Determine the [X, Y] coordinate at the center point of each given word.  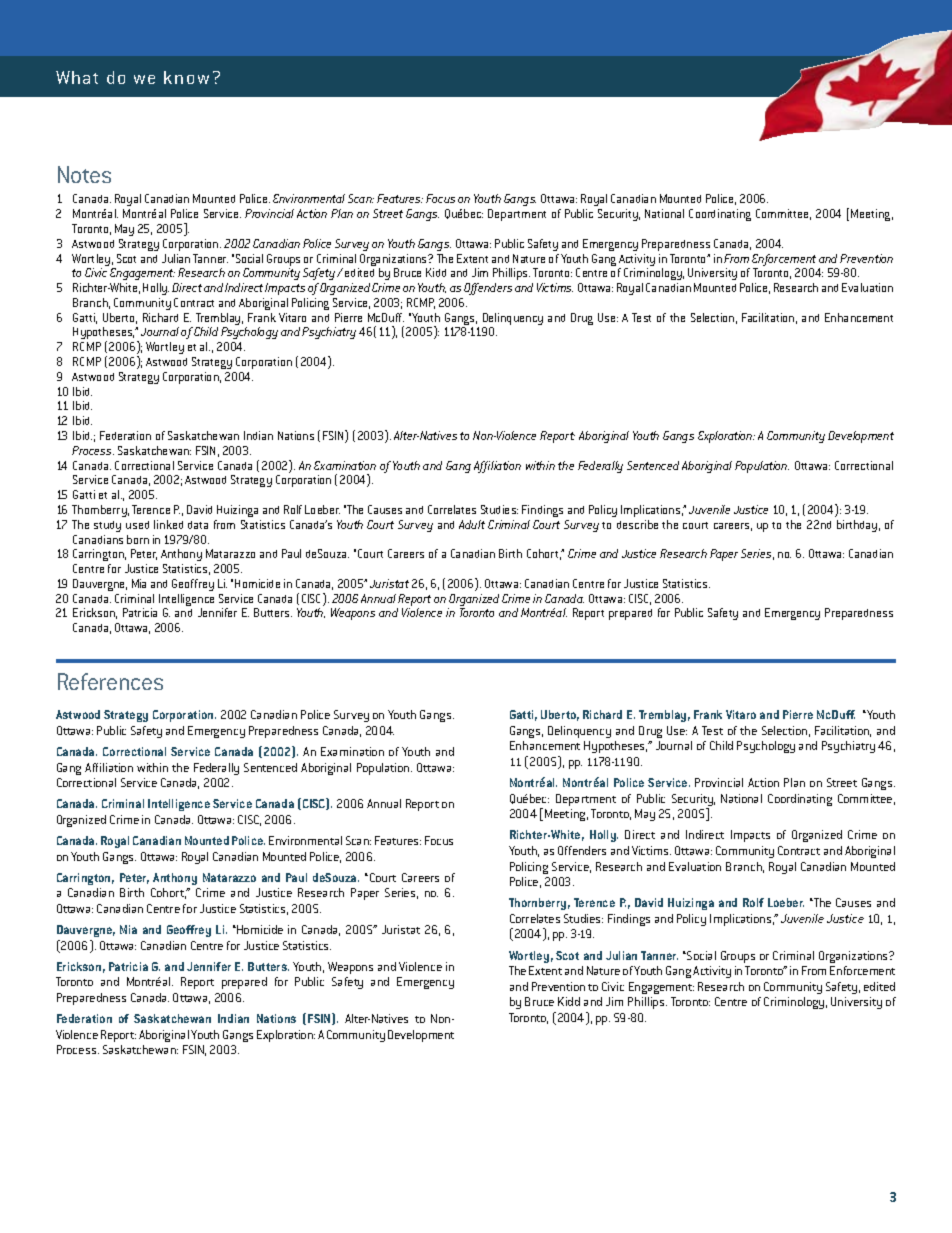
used [137, 525]
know [186, 77]
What [77, 77]
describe [637, 524]
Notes [84, 174]
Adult [472, 524]
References [110, 681]
